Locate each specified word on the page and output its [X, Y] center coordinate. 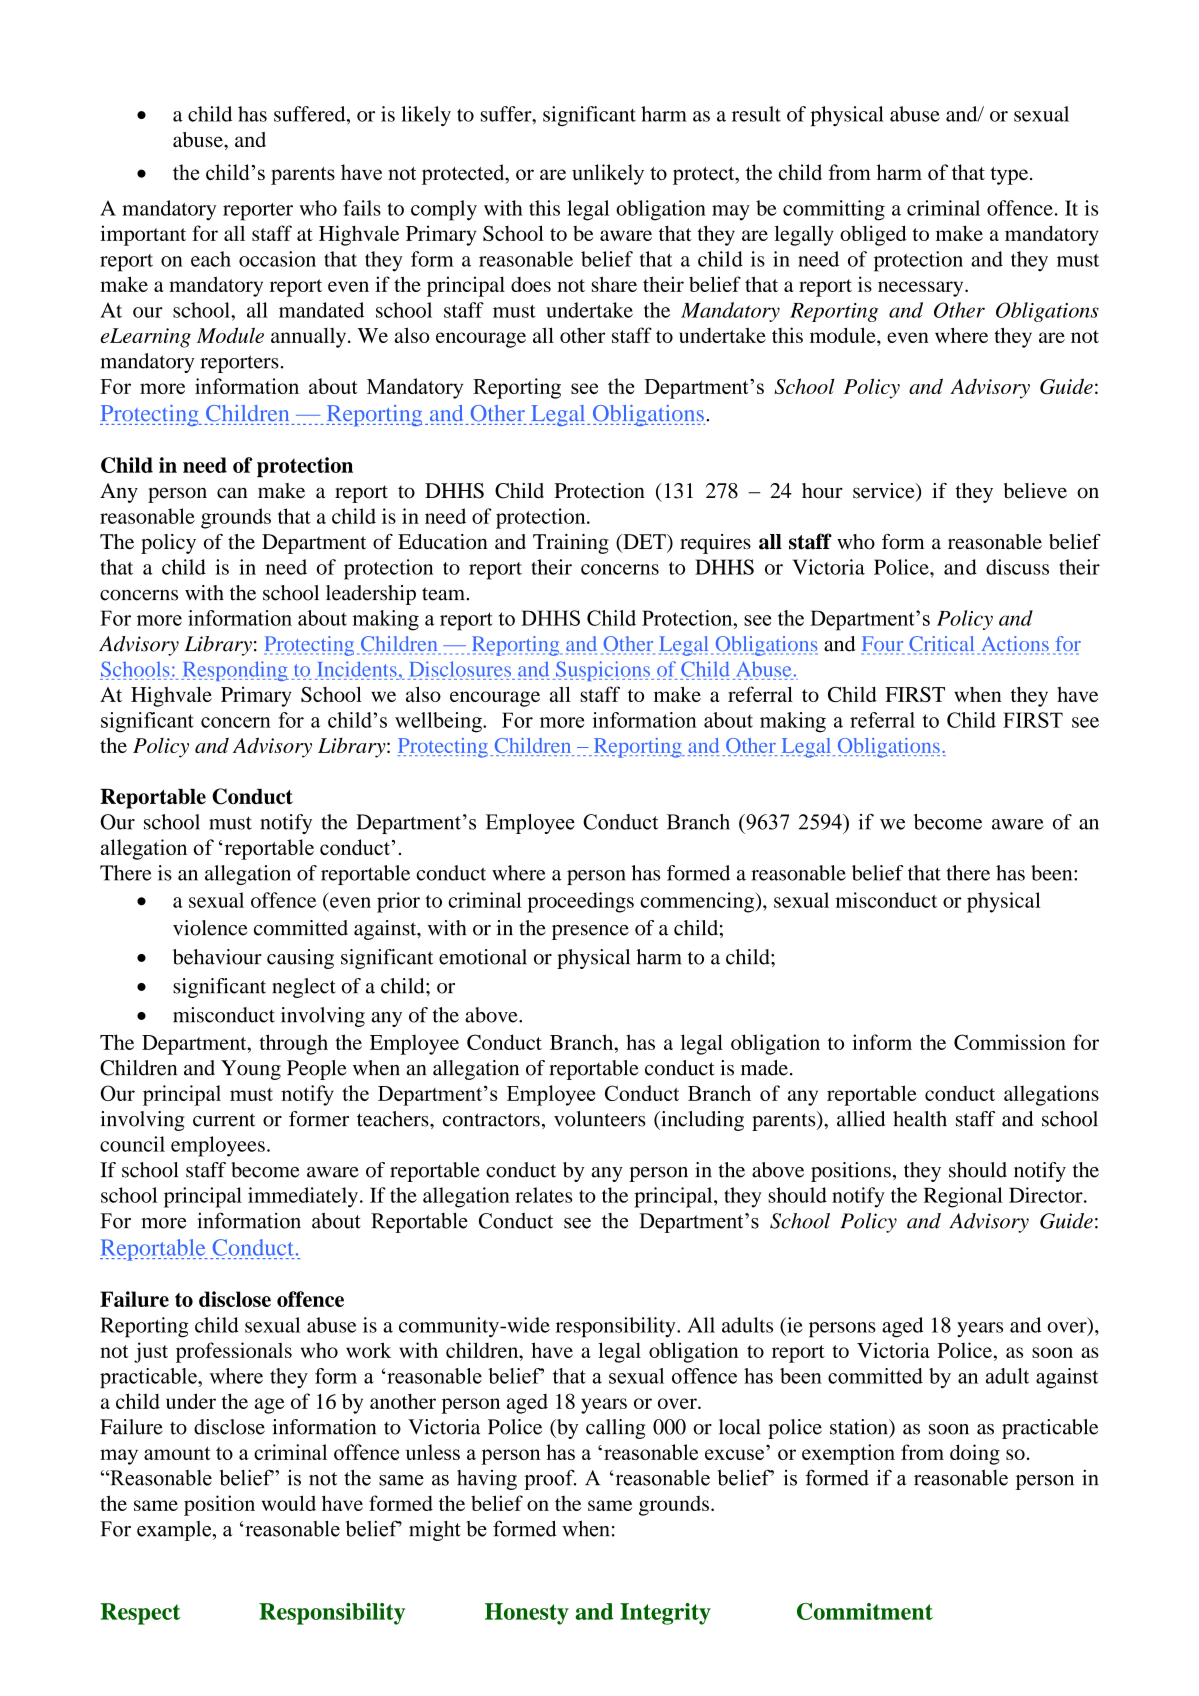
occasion [277, 259]
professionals [234, 1352]
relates [543, 1195]
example [174, 1531]
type [1009, 176]
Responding [235, 671]
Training [571, 544]
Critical [941, 645]
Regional [963, 1197]
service [885, 492]
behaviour [217, 957]
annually [310, 338]
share [614, 284]
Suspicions [603, 671]
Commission [1010, 1042]
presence [590, 932]
